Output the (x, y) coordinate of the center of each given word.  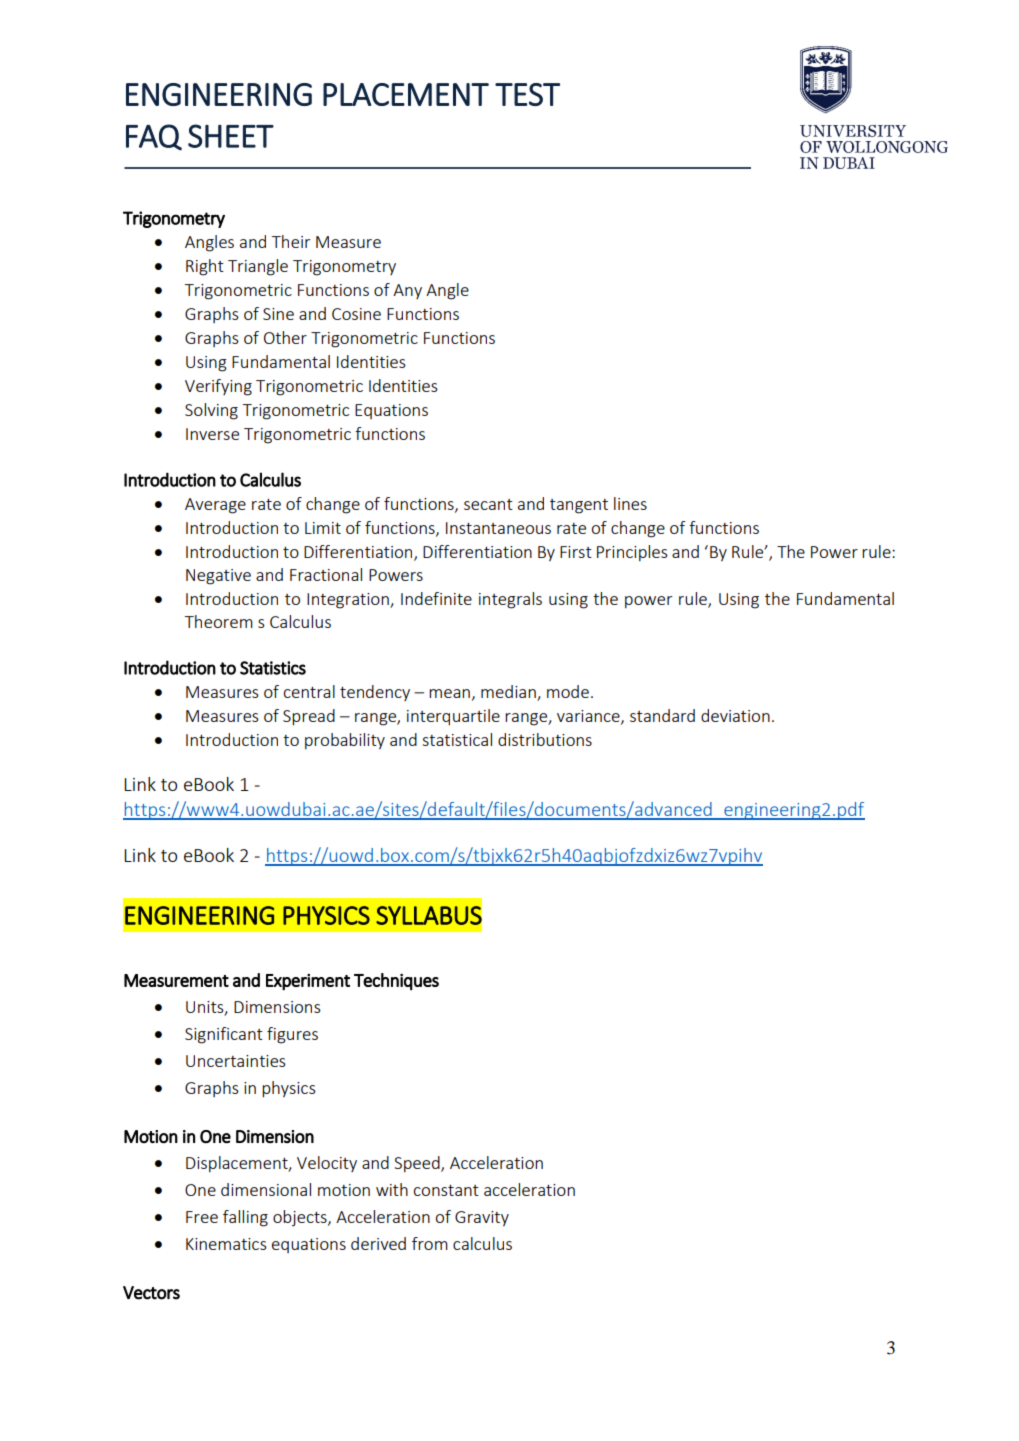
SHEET (231, 136)
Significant (224, 1035)
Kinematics (226, 1244)
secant (488, 504)
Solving (211, 411)
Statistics (273, 668)
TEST (527, 94)
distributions (545, 739)
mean (449, 693)
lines (630, 503)
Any (407, 291)
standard (662, 715)
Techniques (396, 982)
